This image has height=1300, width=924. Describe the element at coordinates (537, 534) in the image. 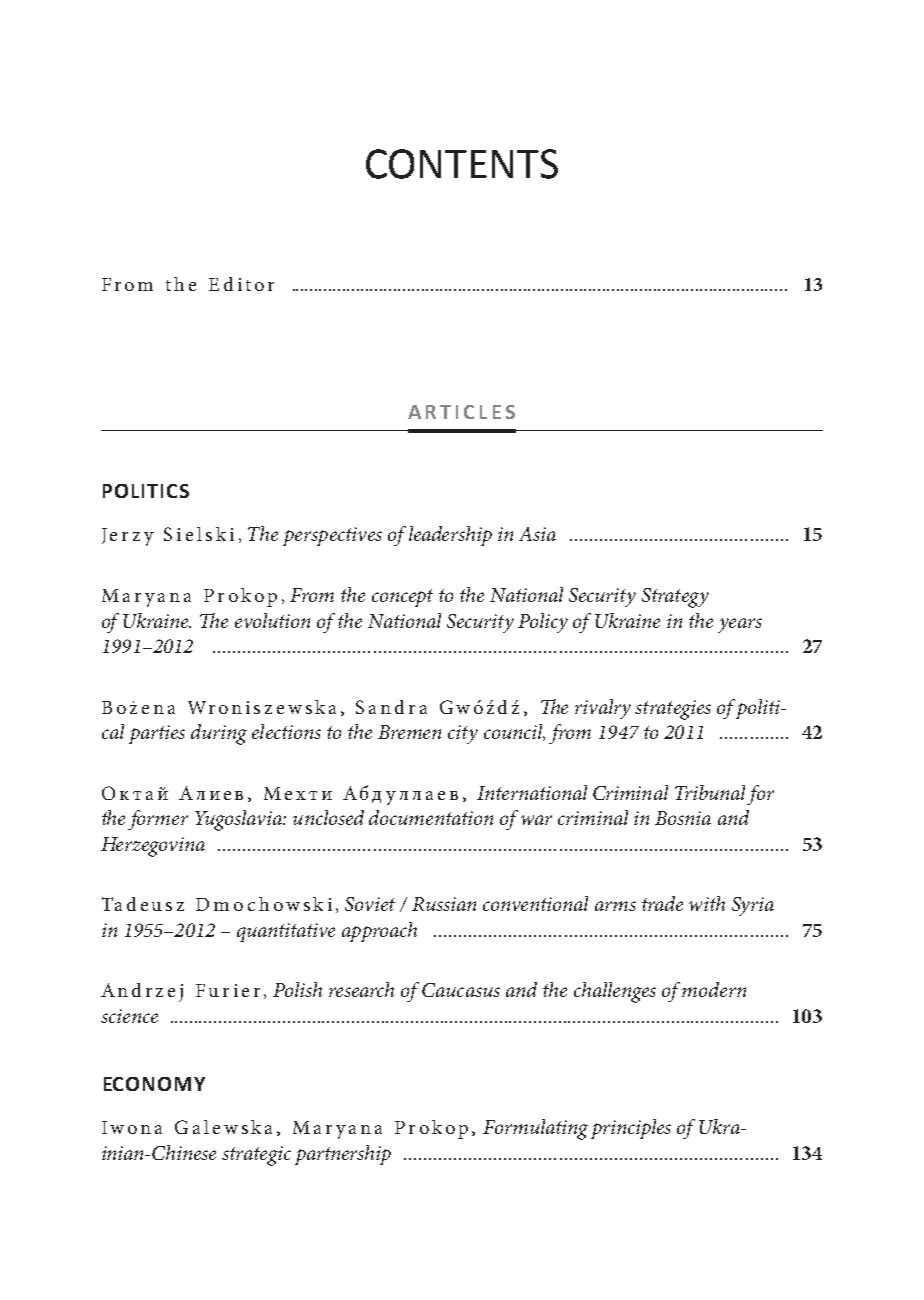

I see `Asia` at that location.
